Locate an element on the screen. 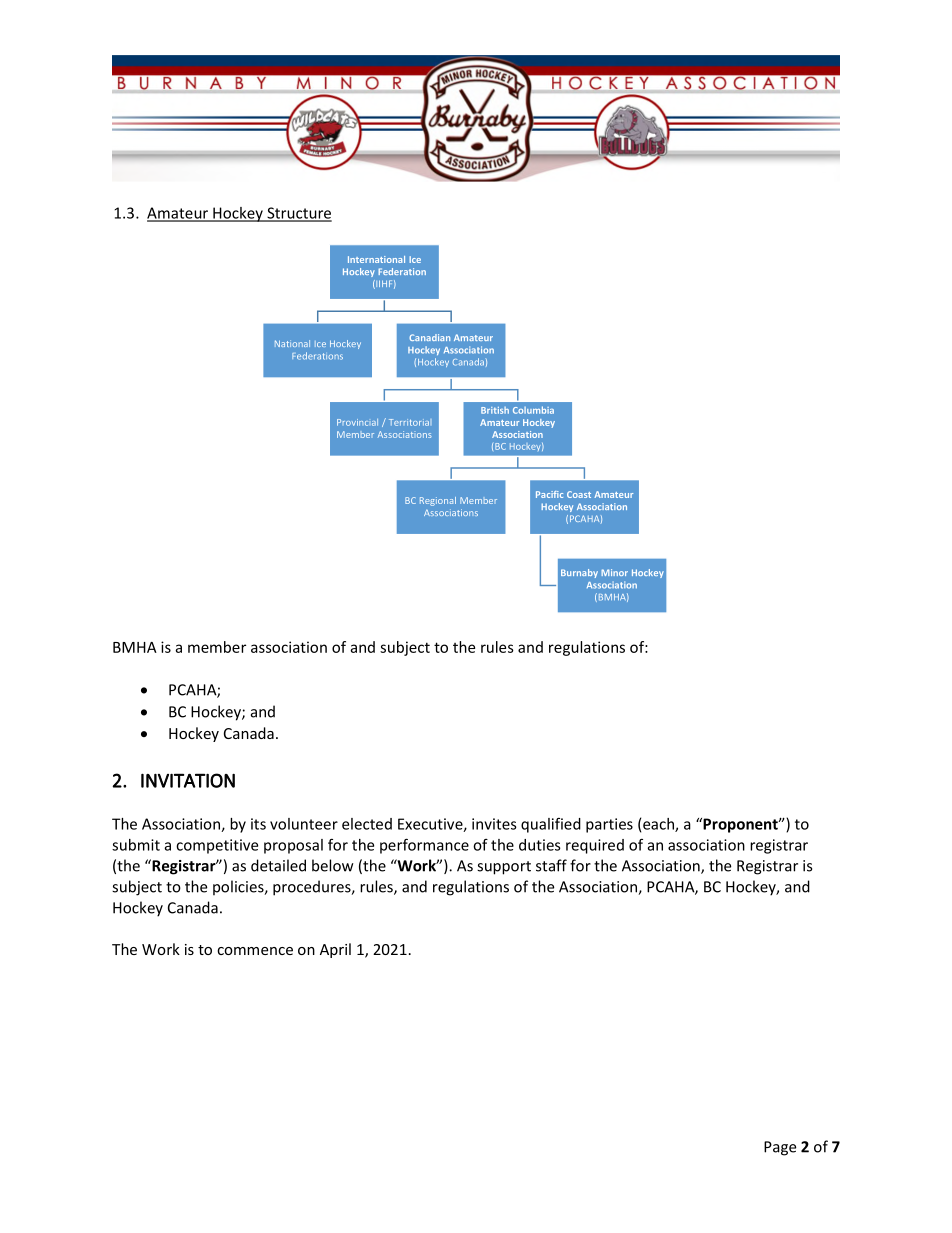 Image resolution: width=952 pixels, height=1233 pixels. competitive is located at coordinates (217, 846).
